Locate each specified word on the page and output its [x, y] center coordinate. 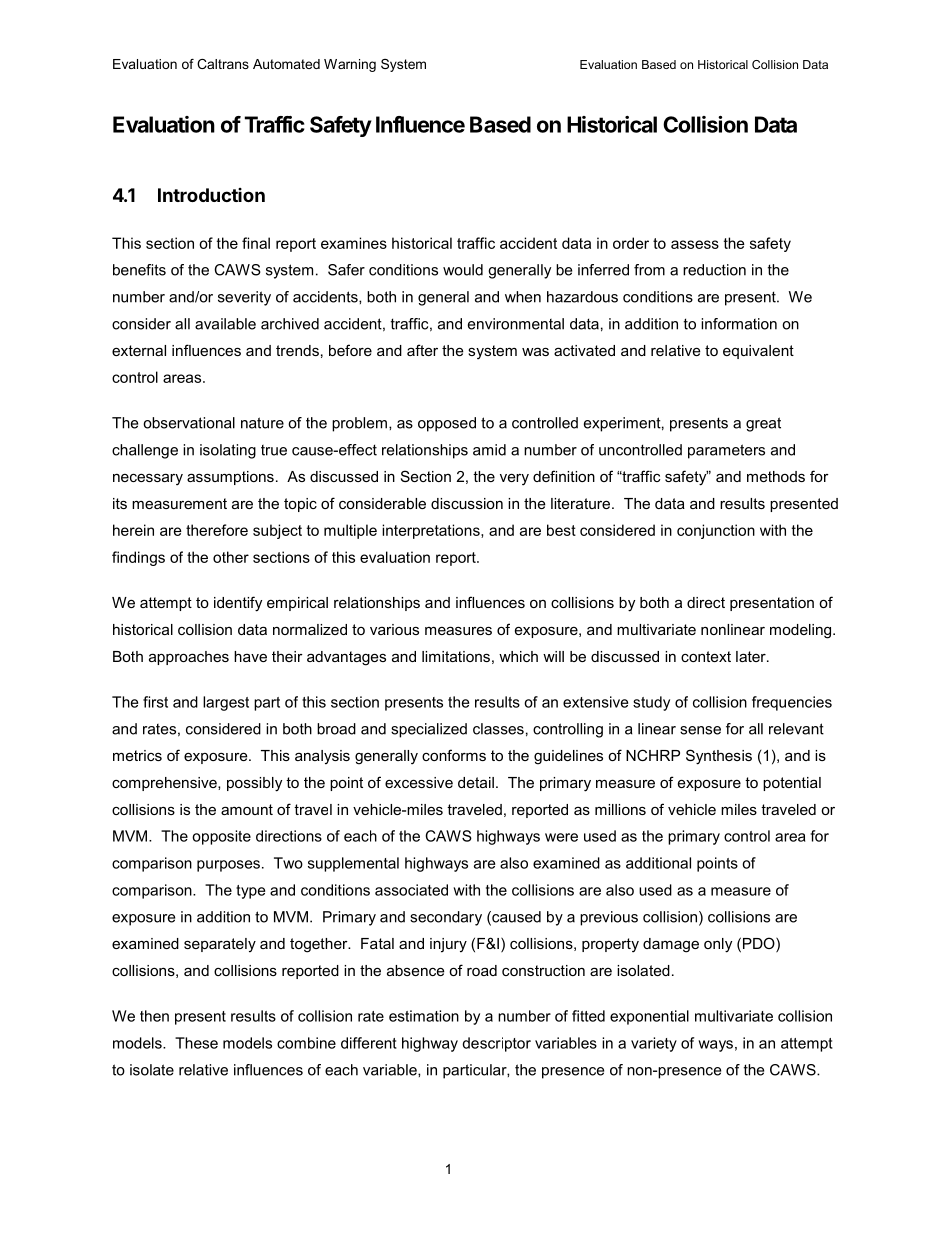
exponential [649, 1017]
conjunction [716, 531]
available [225, 324]
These [196, 1043]
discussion [467, 503]
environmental [516, 324]
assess [695, 244]
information [739, 324]
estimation [424, 1016]
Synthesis [719, 757]
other [231, 557]
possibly [254, 784]
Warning [350, 65]
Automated [286, 64]
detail [476, 782]
